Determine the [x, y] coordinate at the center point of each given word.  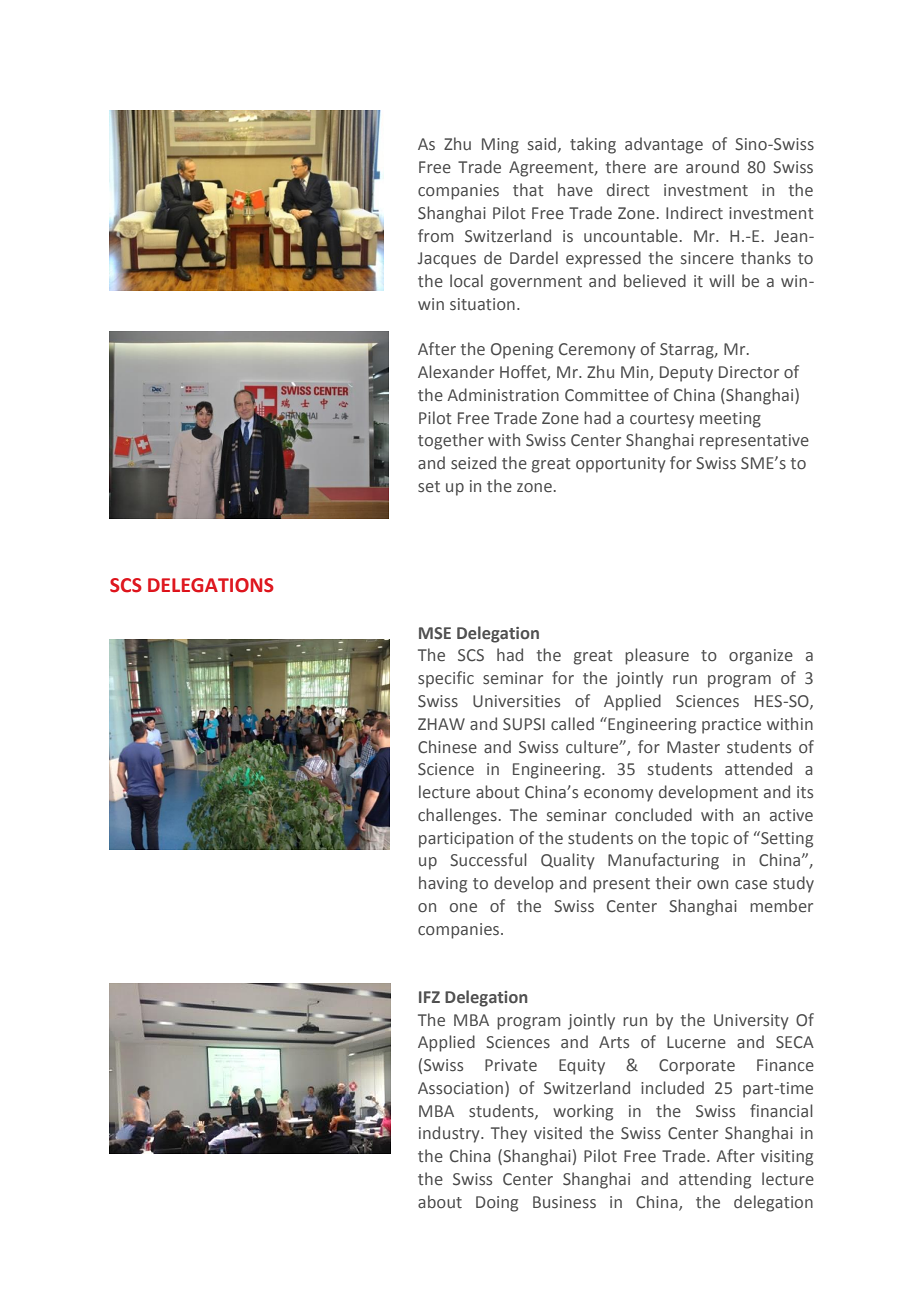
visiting [787, 1158]
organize [761, 657]
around [712, 167]
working [583, 1112]
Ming [500, 146]
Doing [497, 1204]
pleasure [657, 656]
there [626, 167]
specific [446, 679]
